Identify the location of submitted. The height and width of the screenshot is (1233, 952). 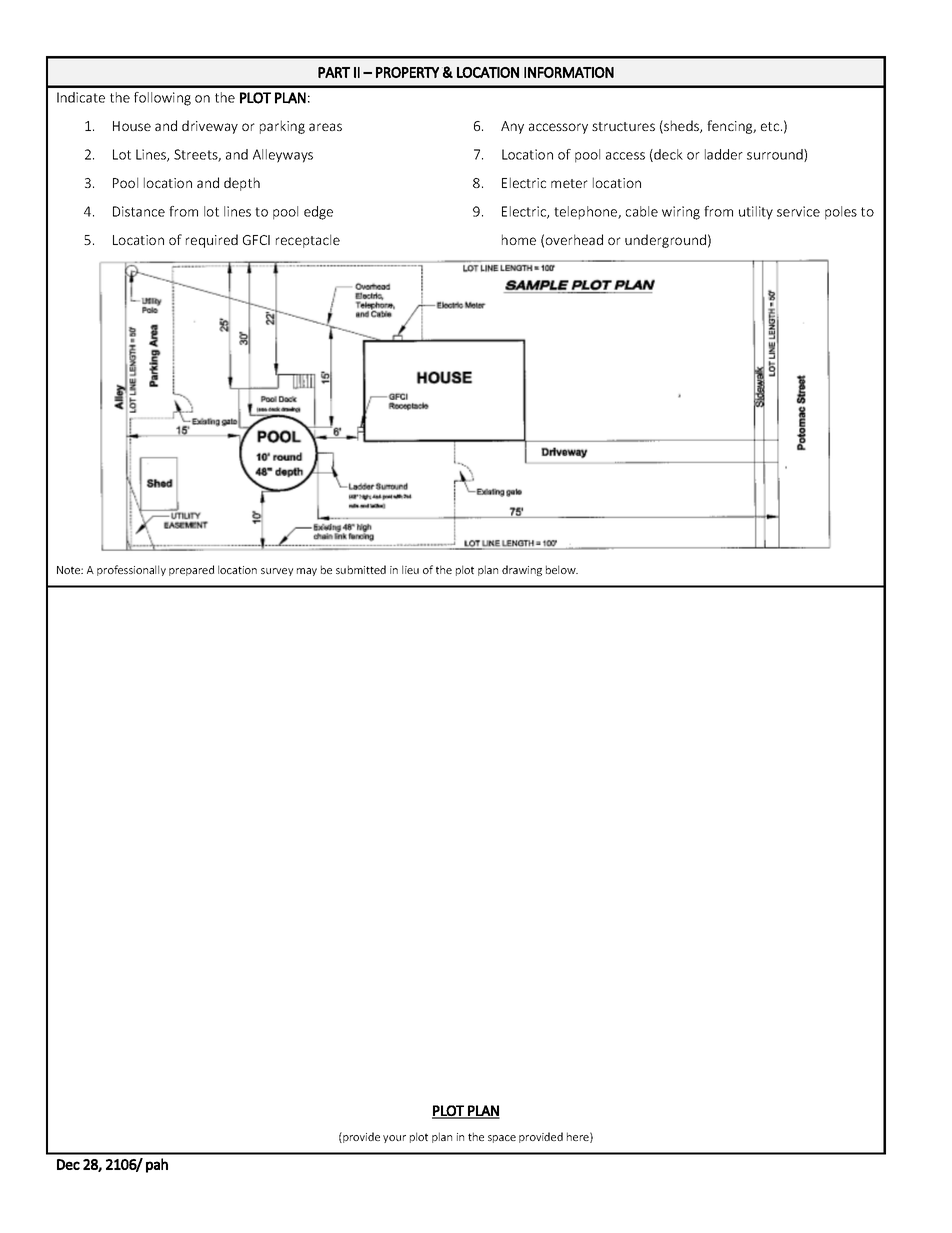
(361, 569).
